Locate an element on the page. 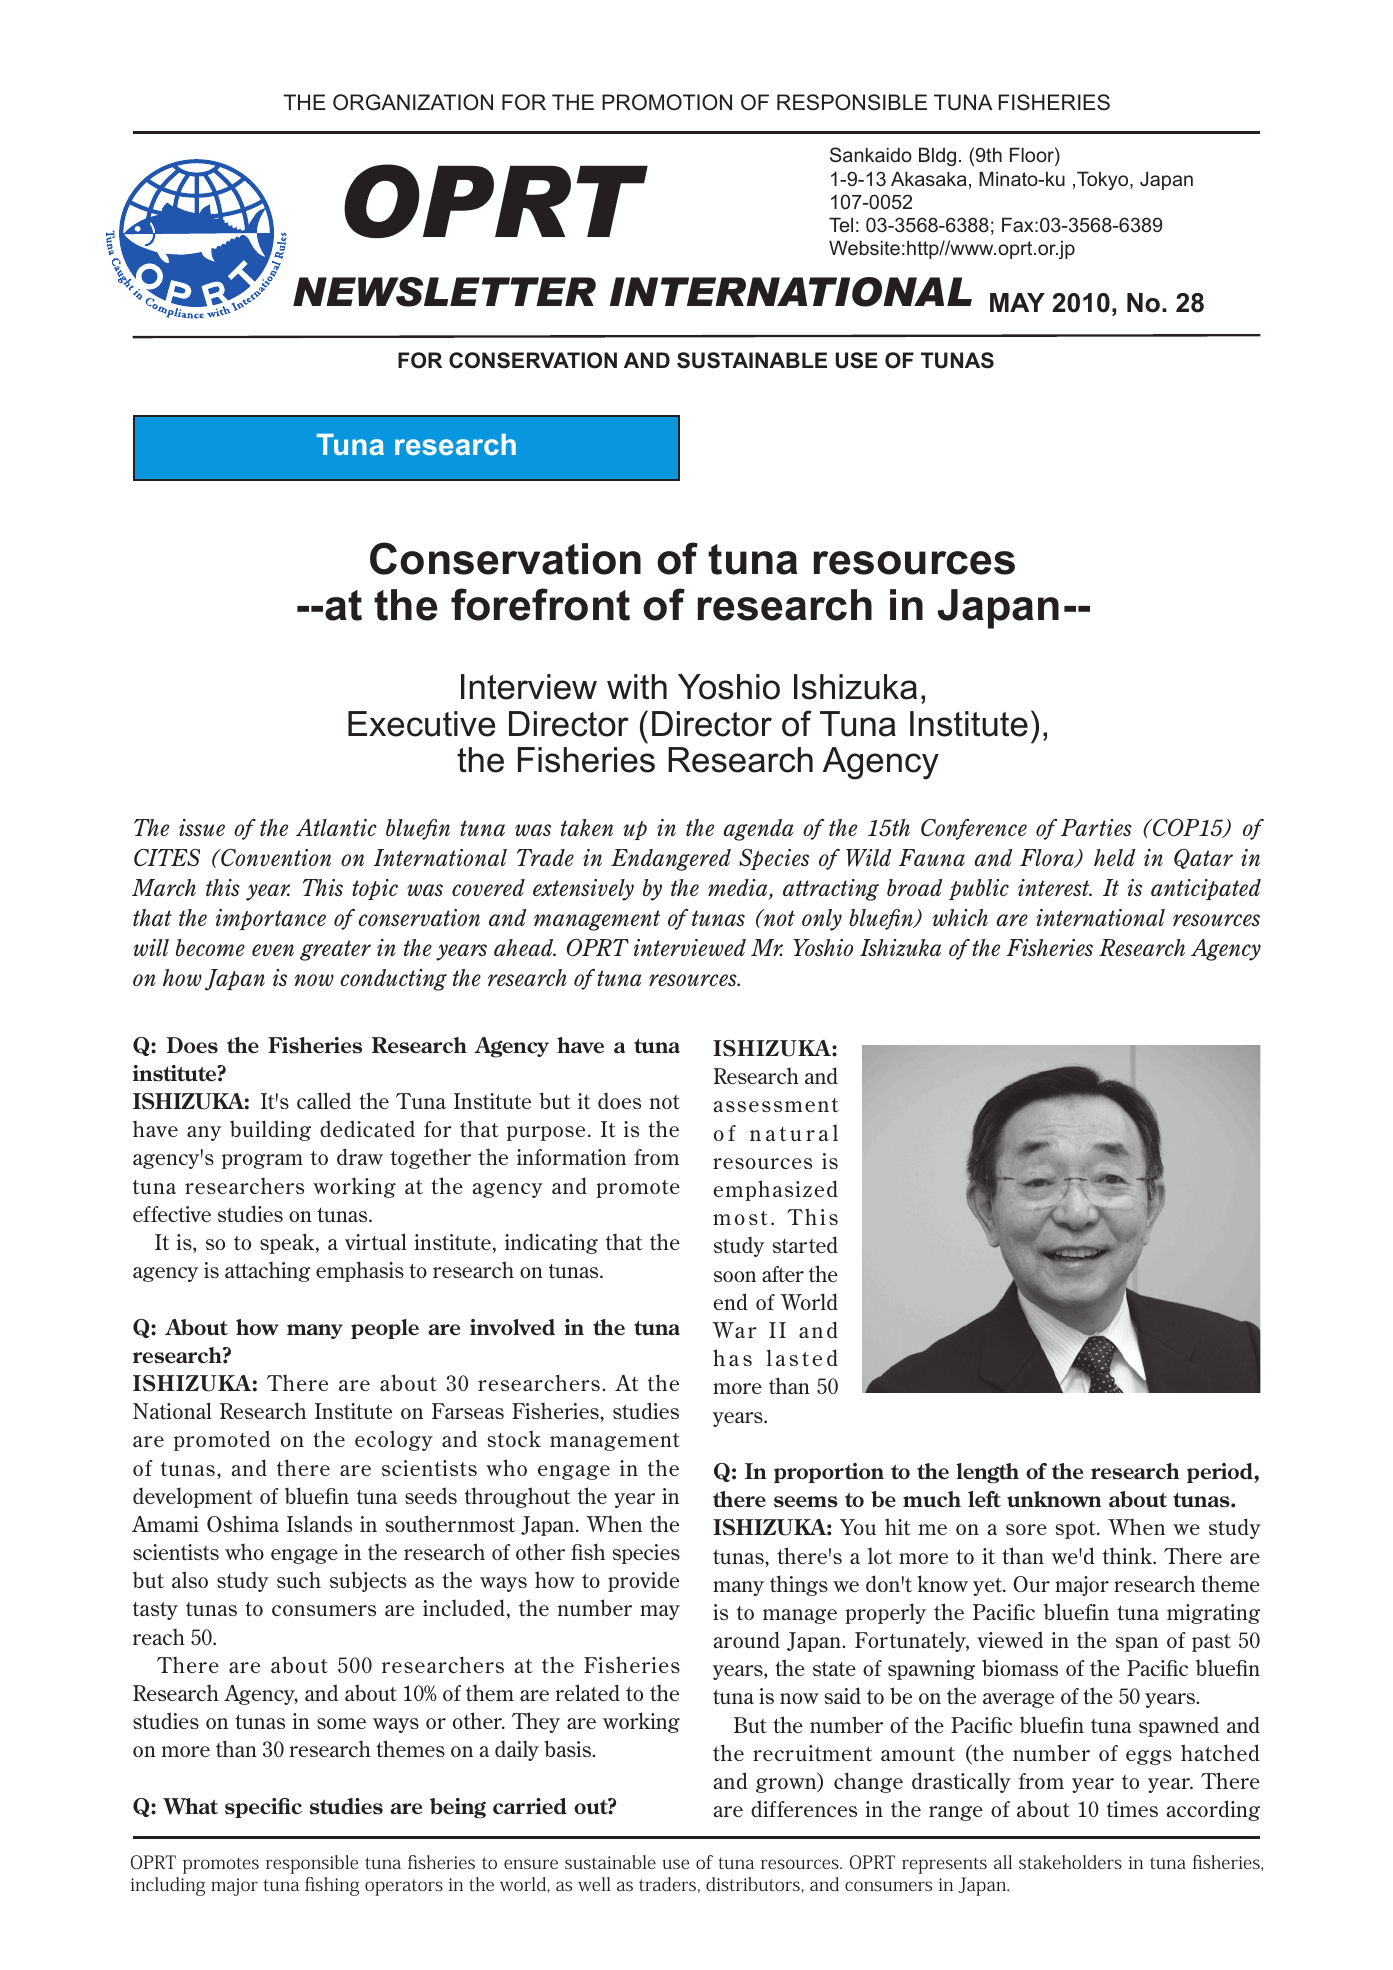 The width and height of the document is (1393, 1970). even is located at coordinates (273, 950).
